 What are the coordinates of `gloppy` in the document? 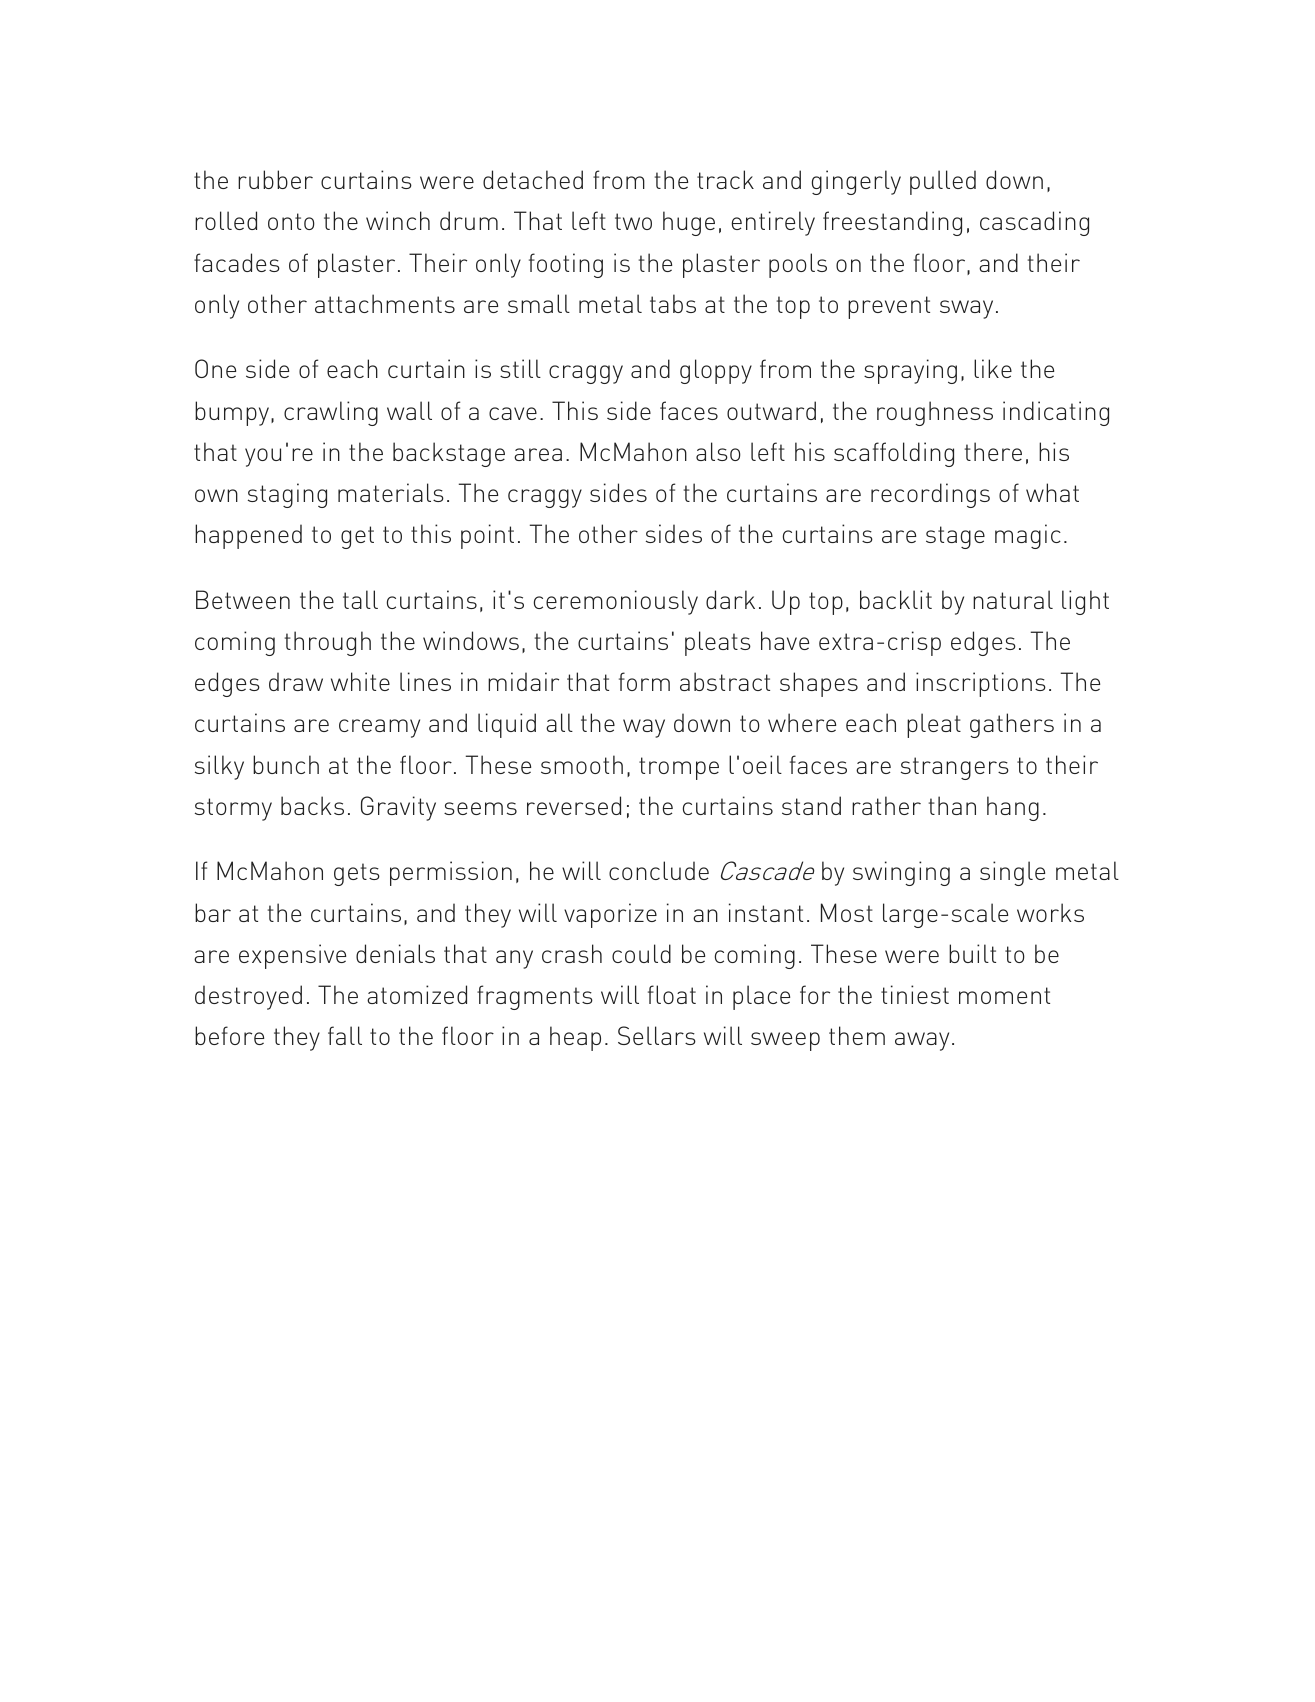 It's located at (716, 371).
